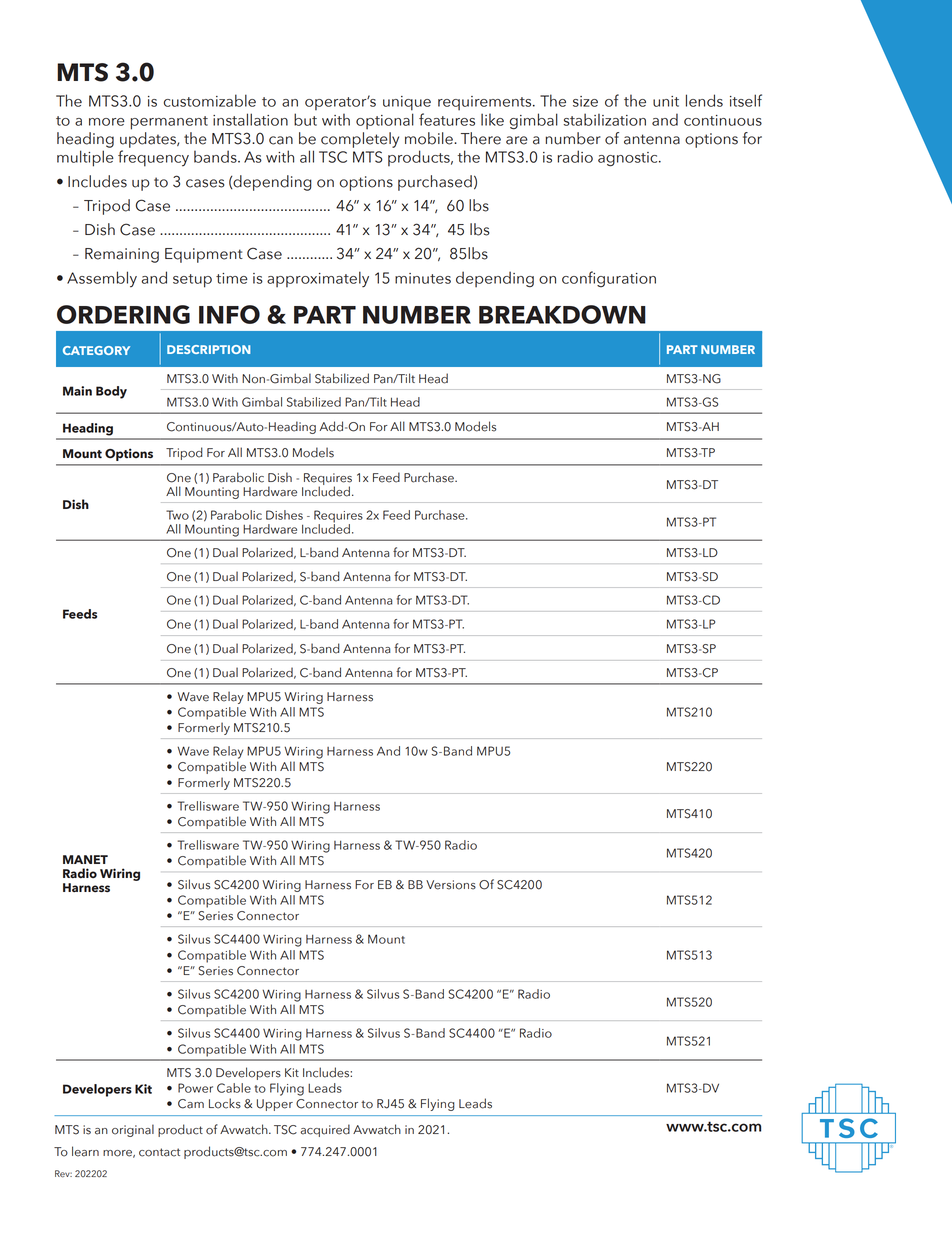  What do you see at coordinates (225, 1103) in the document?
I see `Locks` at bounding box center [225, 1103].
